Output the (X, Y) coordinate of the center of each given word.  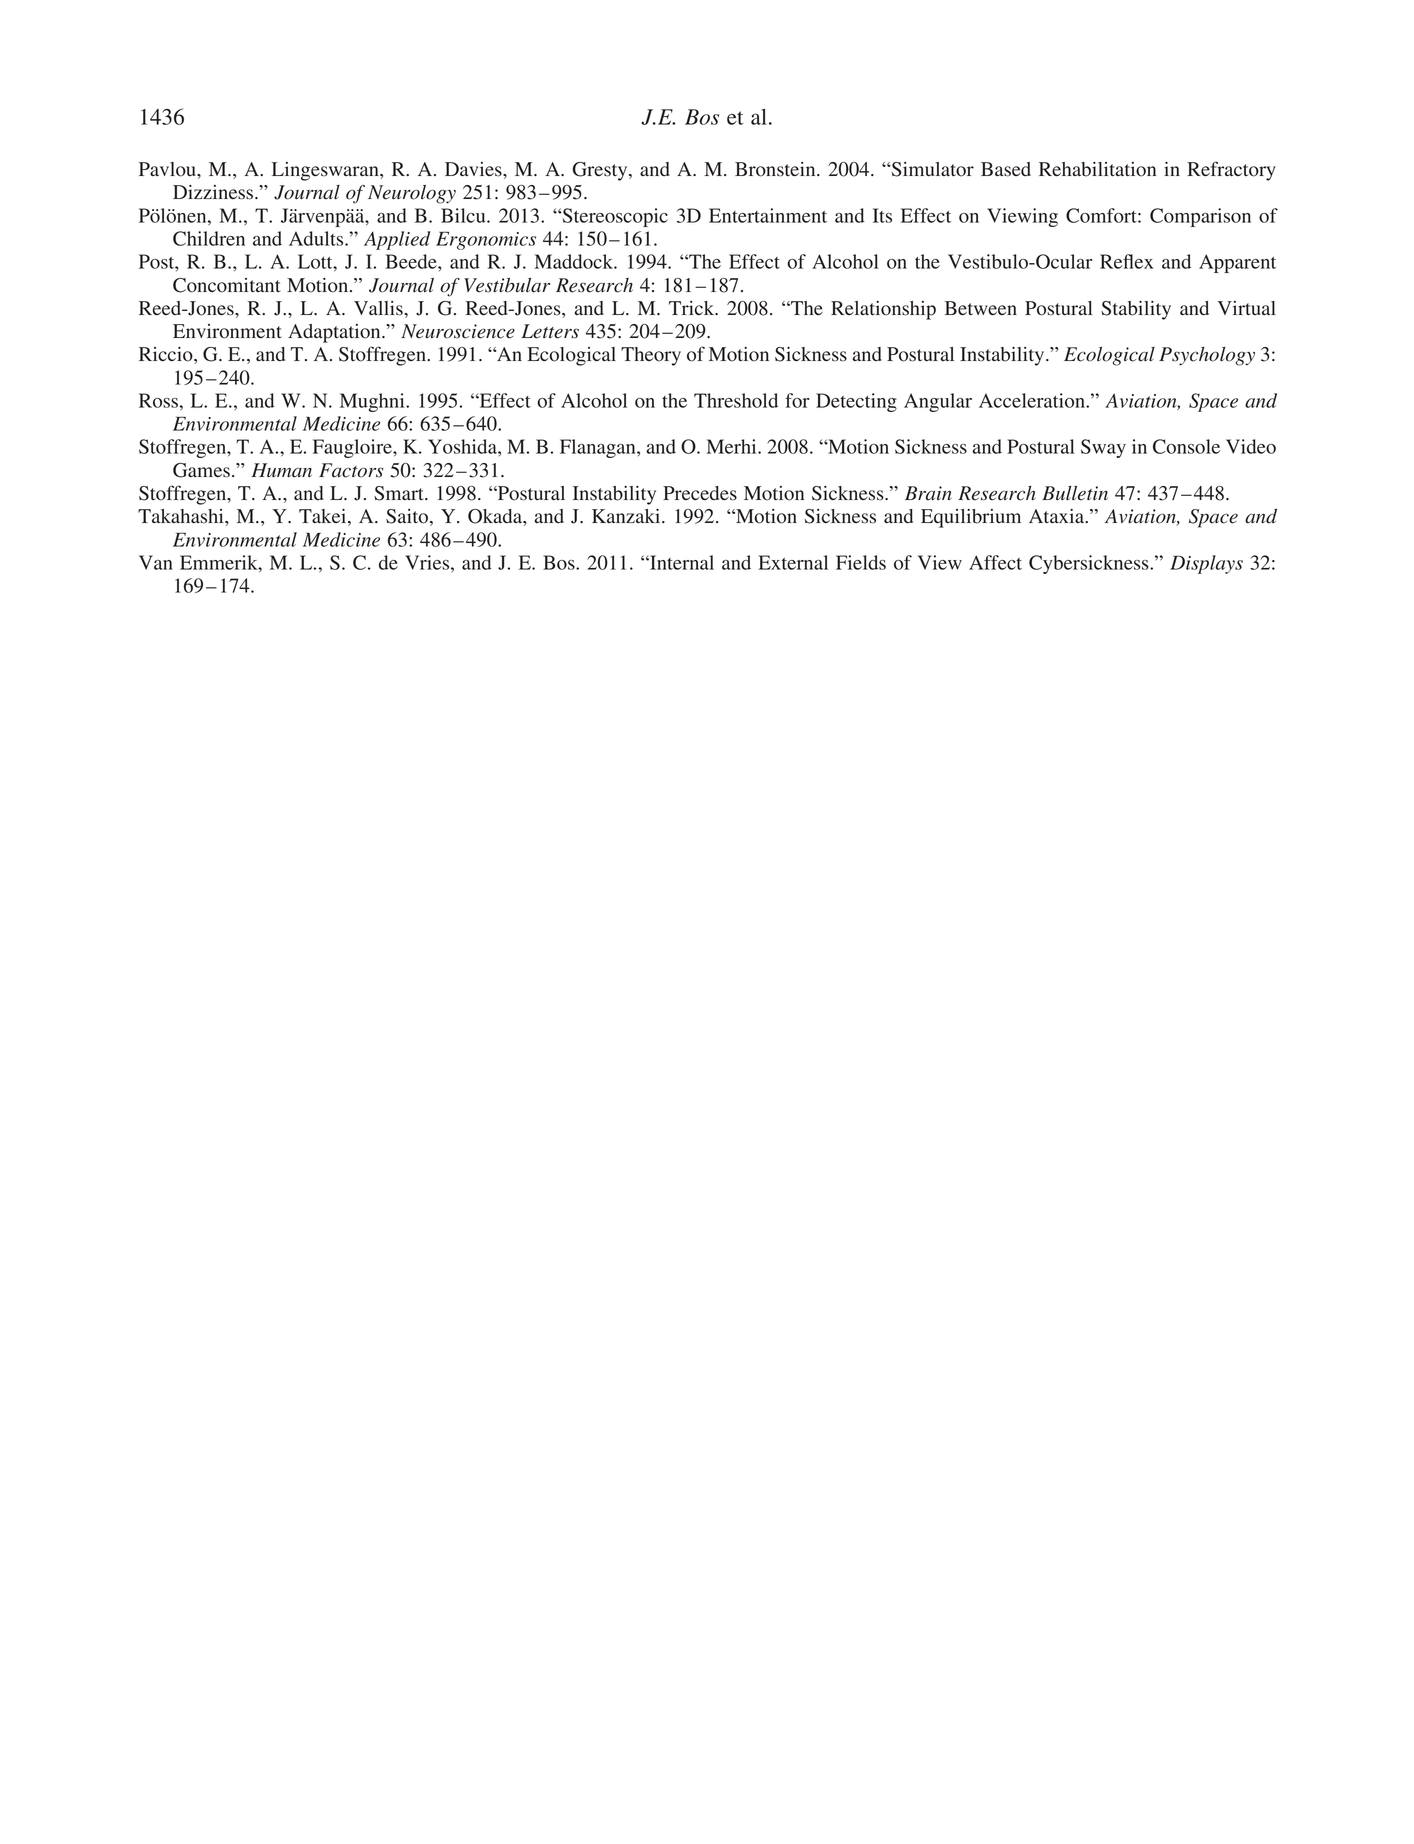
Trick (693, 308)
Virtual (1247, 308)
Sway (1103, 448)
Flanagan (599, 448)
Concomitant (227, 285)
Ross (158, 400)
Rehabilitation (1097, 169)
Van (156, 562)
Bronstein (776, 169)
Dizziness (214, 192)
